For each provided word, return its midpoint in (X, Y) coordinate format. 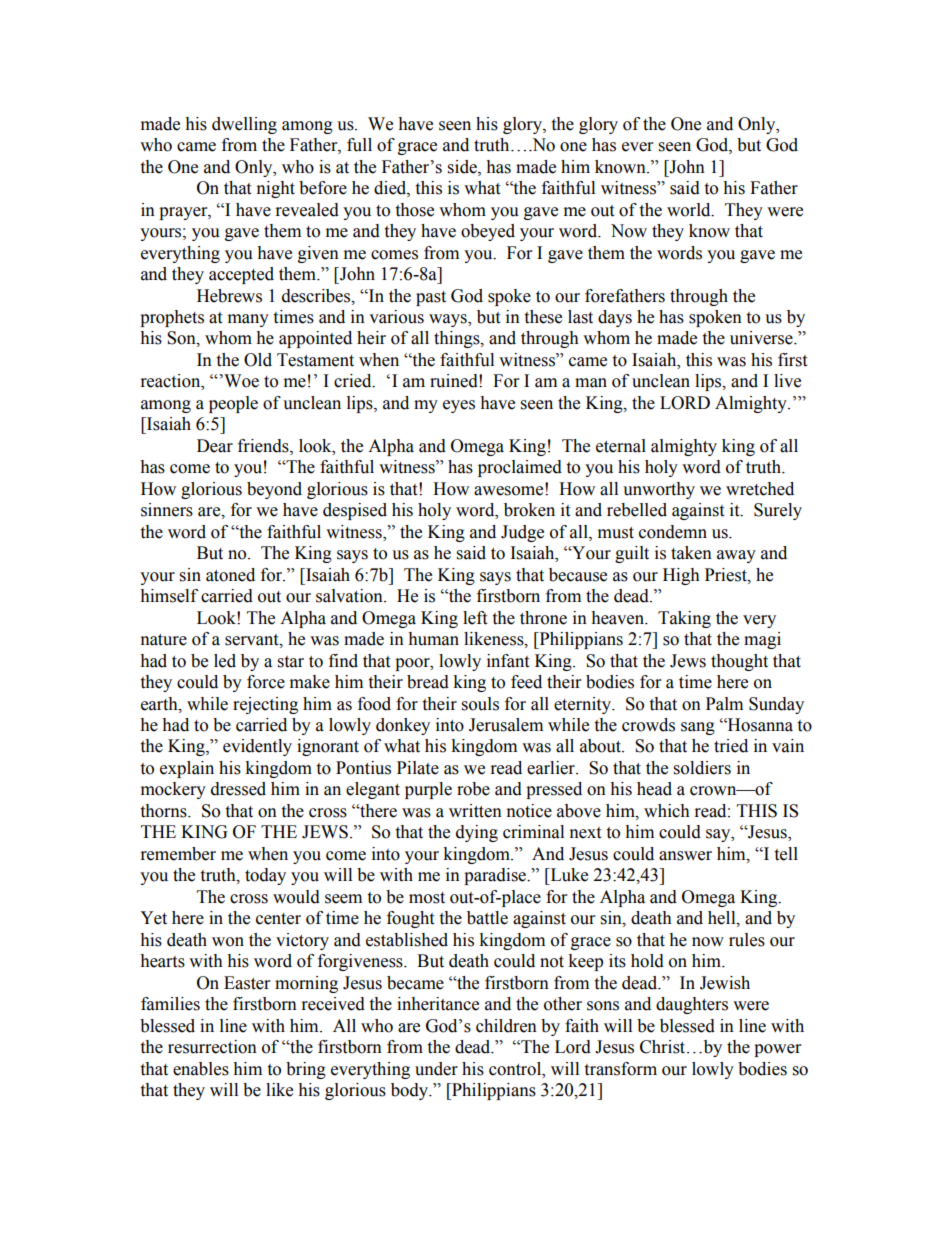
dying (477, 833)
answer (685, 856)
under (436, 1069)
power (777, 1050)
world (690, 210)
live (787, 381)
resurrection (212, 1047)
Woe (240, 381)
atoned (230, 575)
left (475, 618)
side (463, 167)
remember (178, 854)
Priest (727, 575)
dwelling (244, 125)
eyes (459, 406)
